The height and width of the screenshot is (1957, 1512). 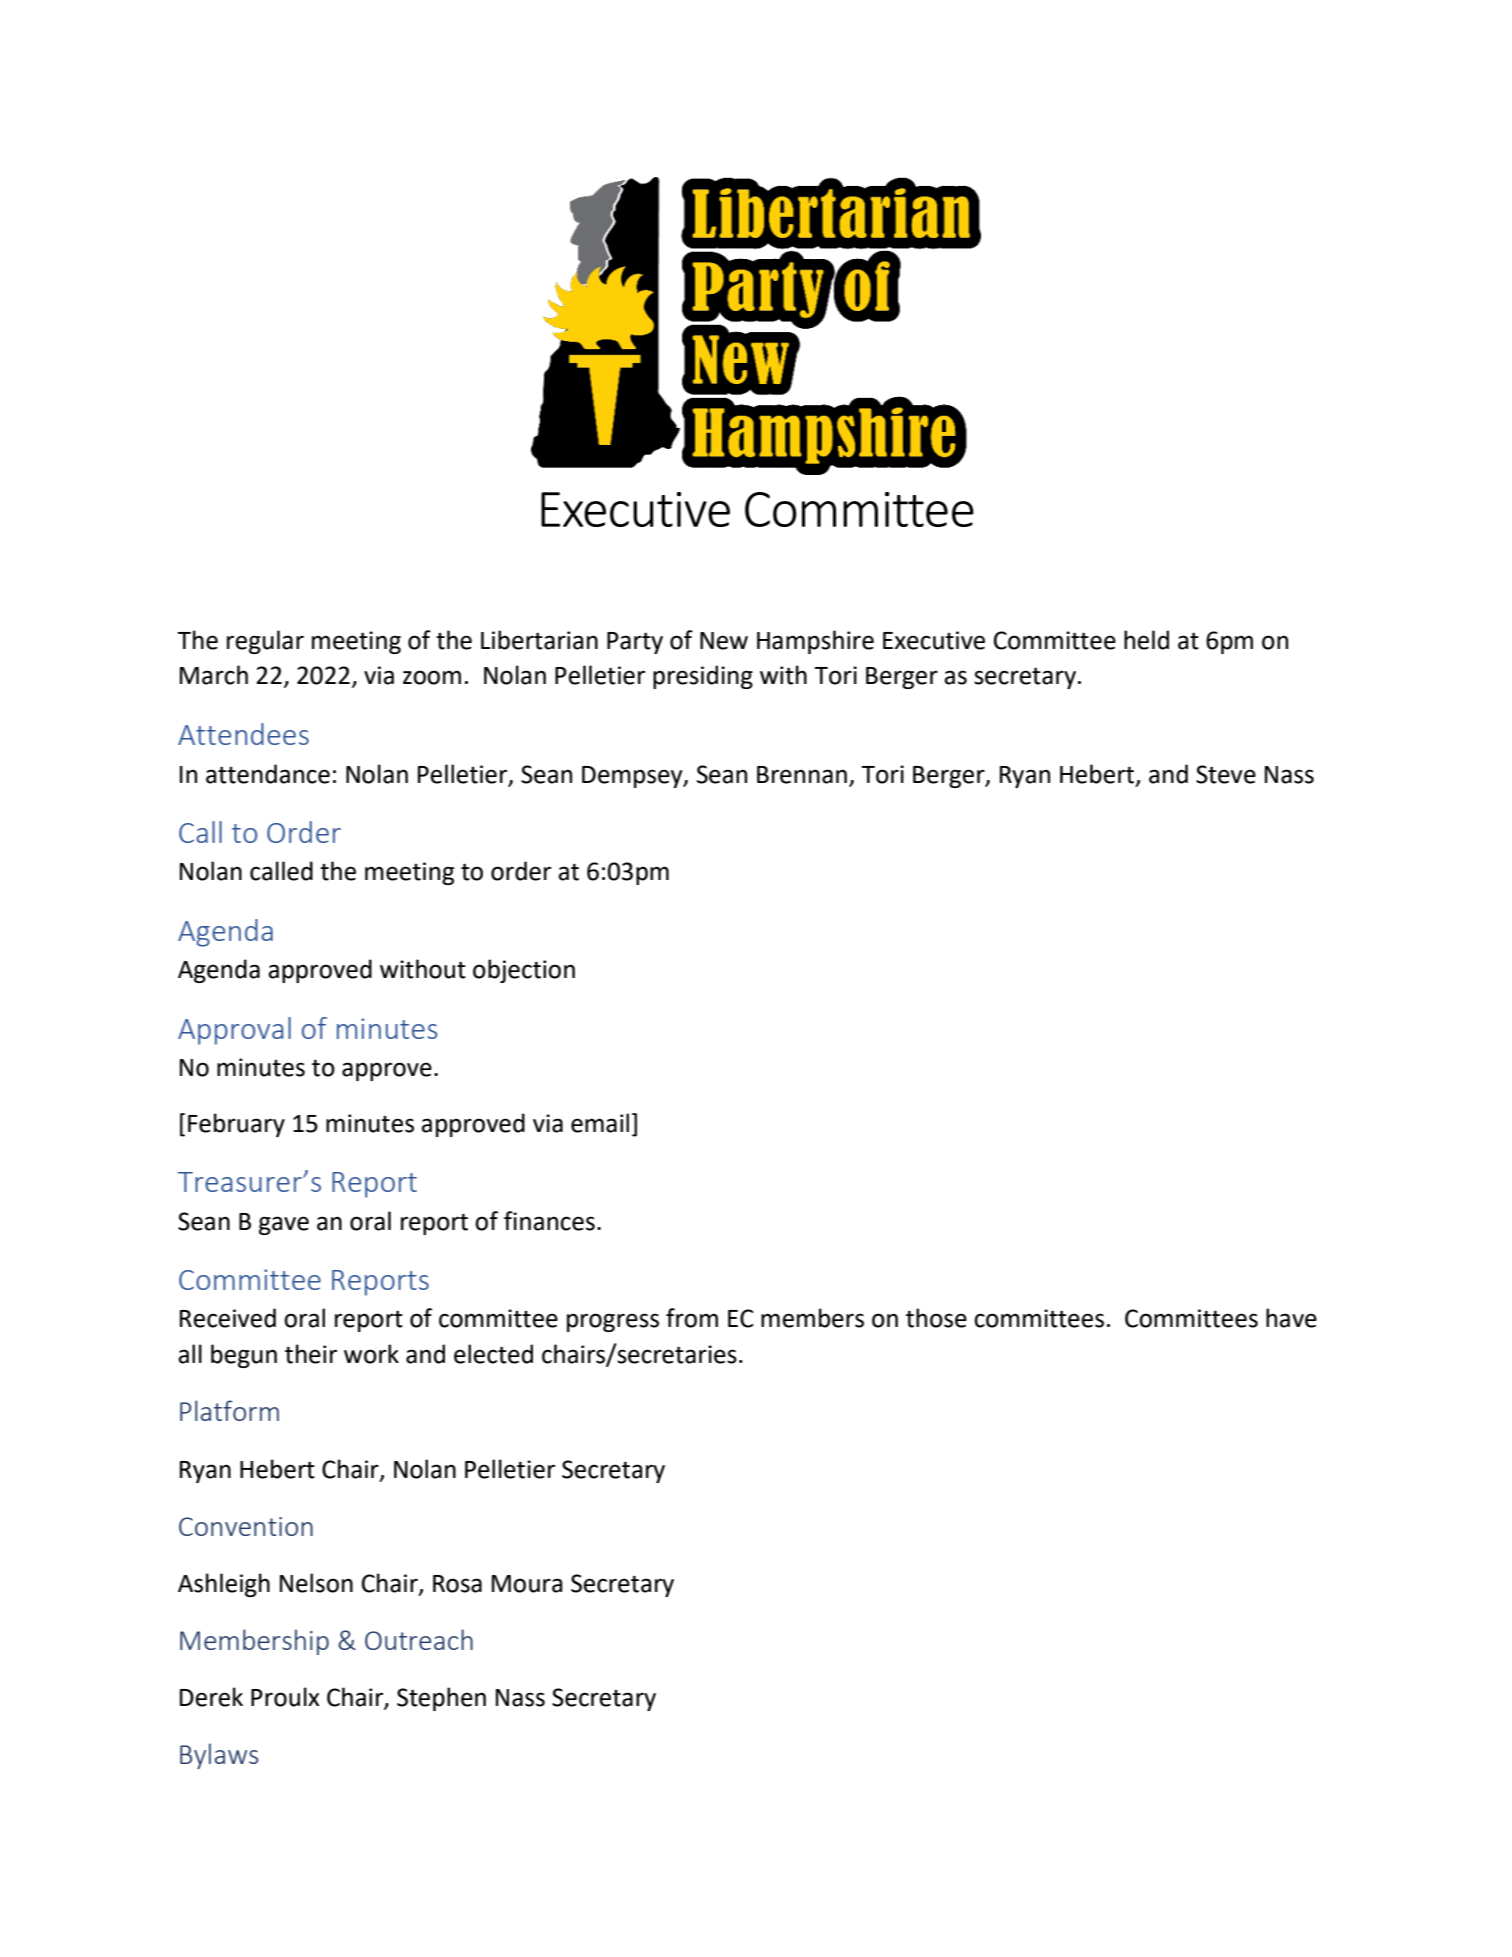 I want to click on held, so click(x=1146, y=640).
